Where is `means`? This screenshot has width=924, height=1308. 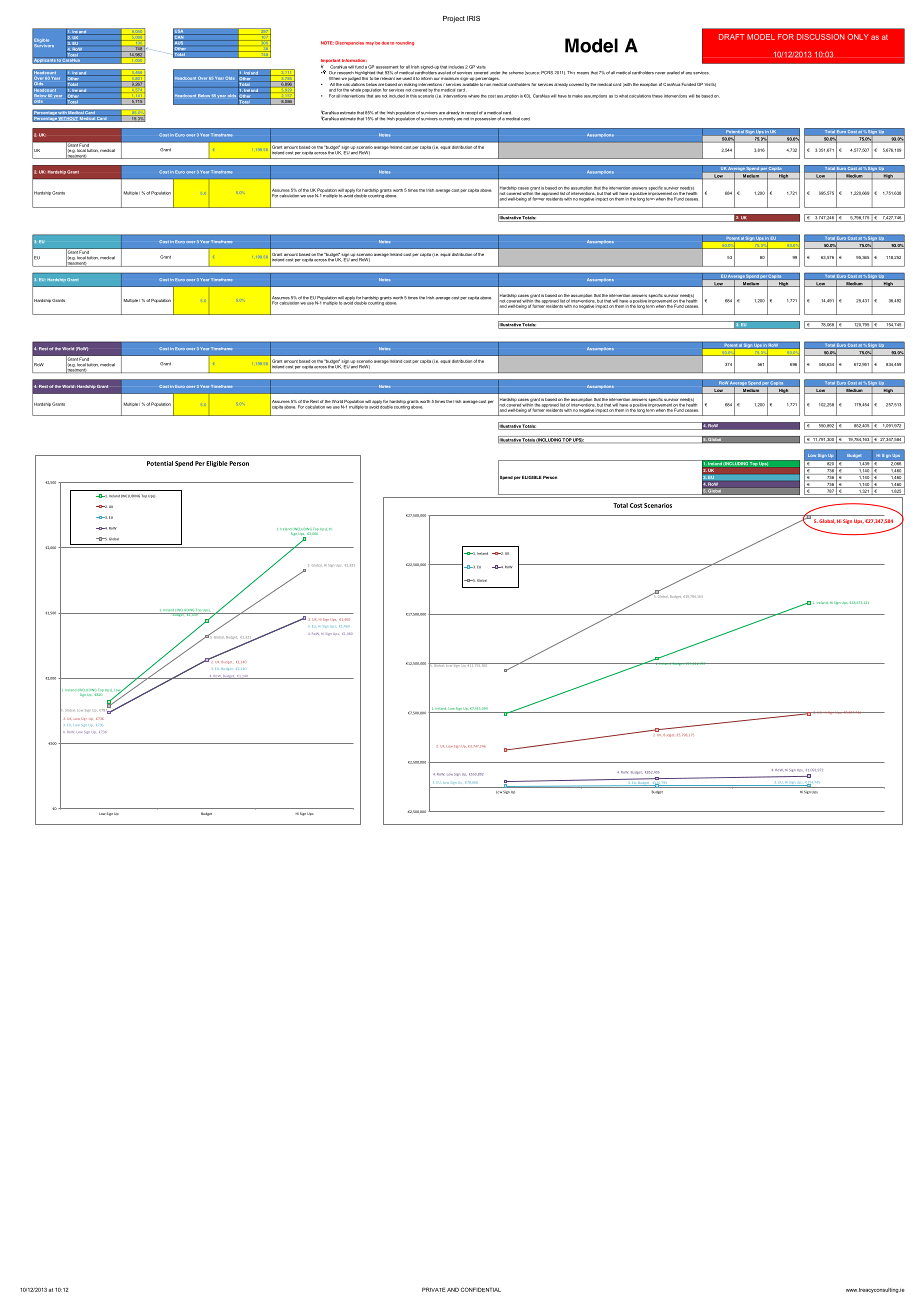
means is located at coordinates (583, 73).
